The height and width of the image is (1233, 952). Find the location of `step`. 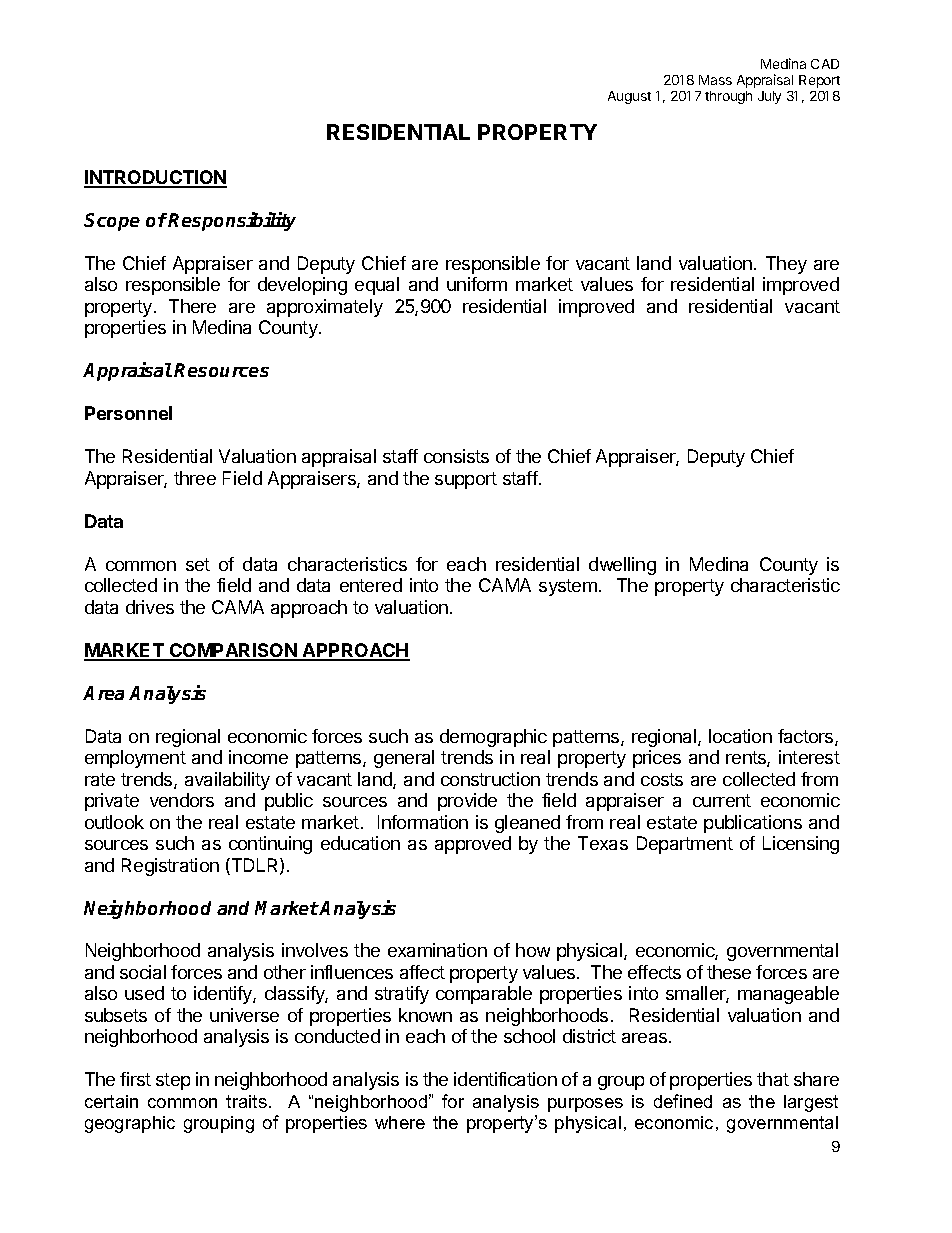

step is located at coordinates (173, 1081).
